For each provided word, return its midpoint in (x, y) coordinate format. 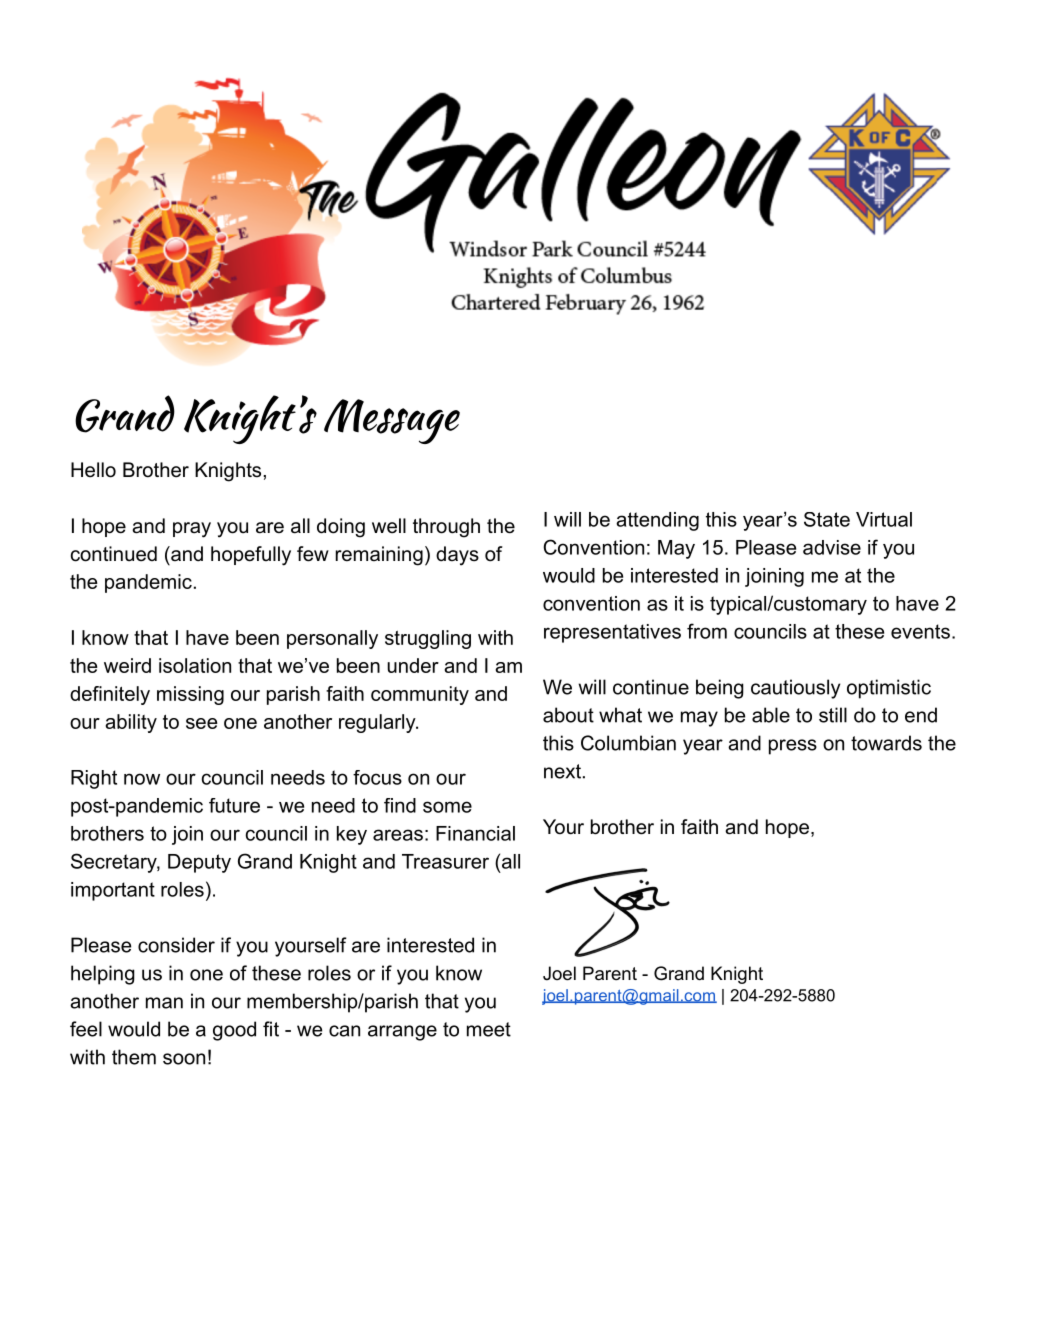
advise (832, 547)
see (202, 723)
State (827, 519)
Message (392, 421)
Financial (475, 833)
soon (184, 1059)
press (793, 747)
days (457, 556)
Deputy (199, 863)
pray (192, 530)
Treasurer (445, 861)
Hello (93, 470)
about (568, 715)
